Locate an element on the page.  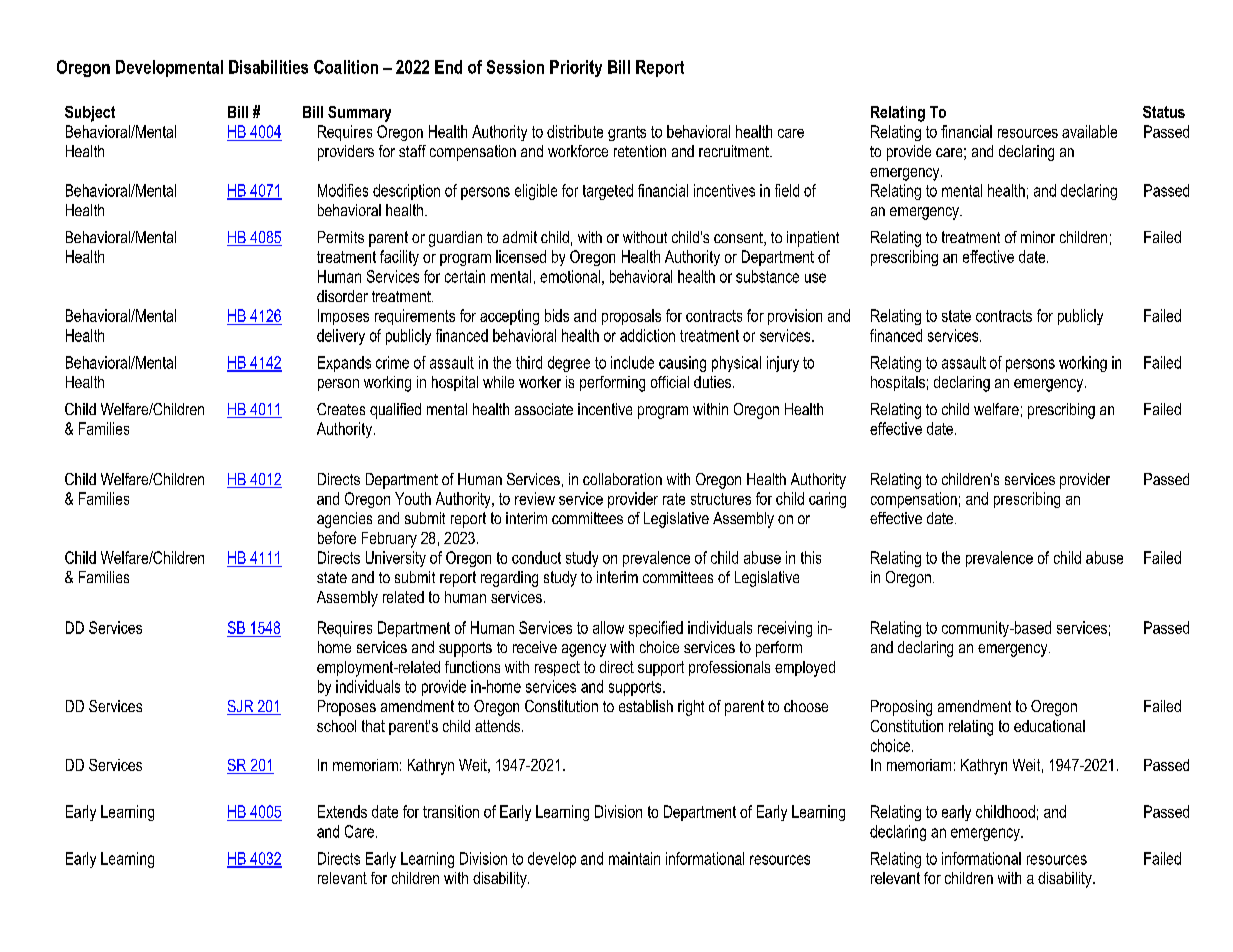
Creates is located at coordinates (341, 409).
